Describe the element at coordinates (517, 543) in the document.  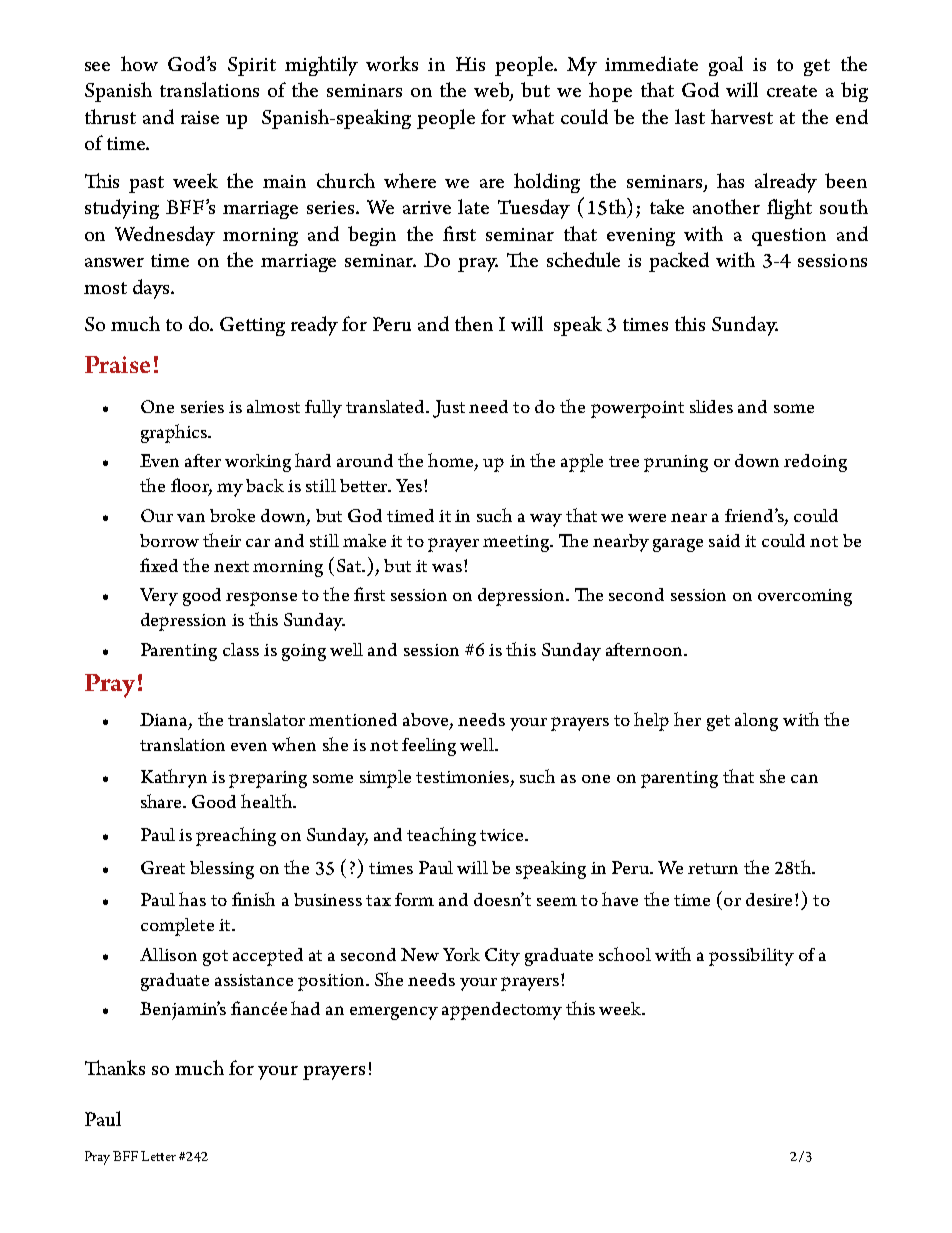
I see `meeting` at that location.
